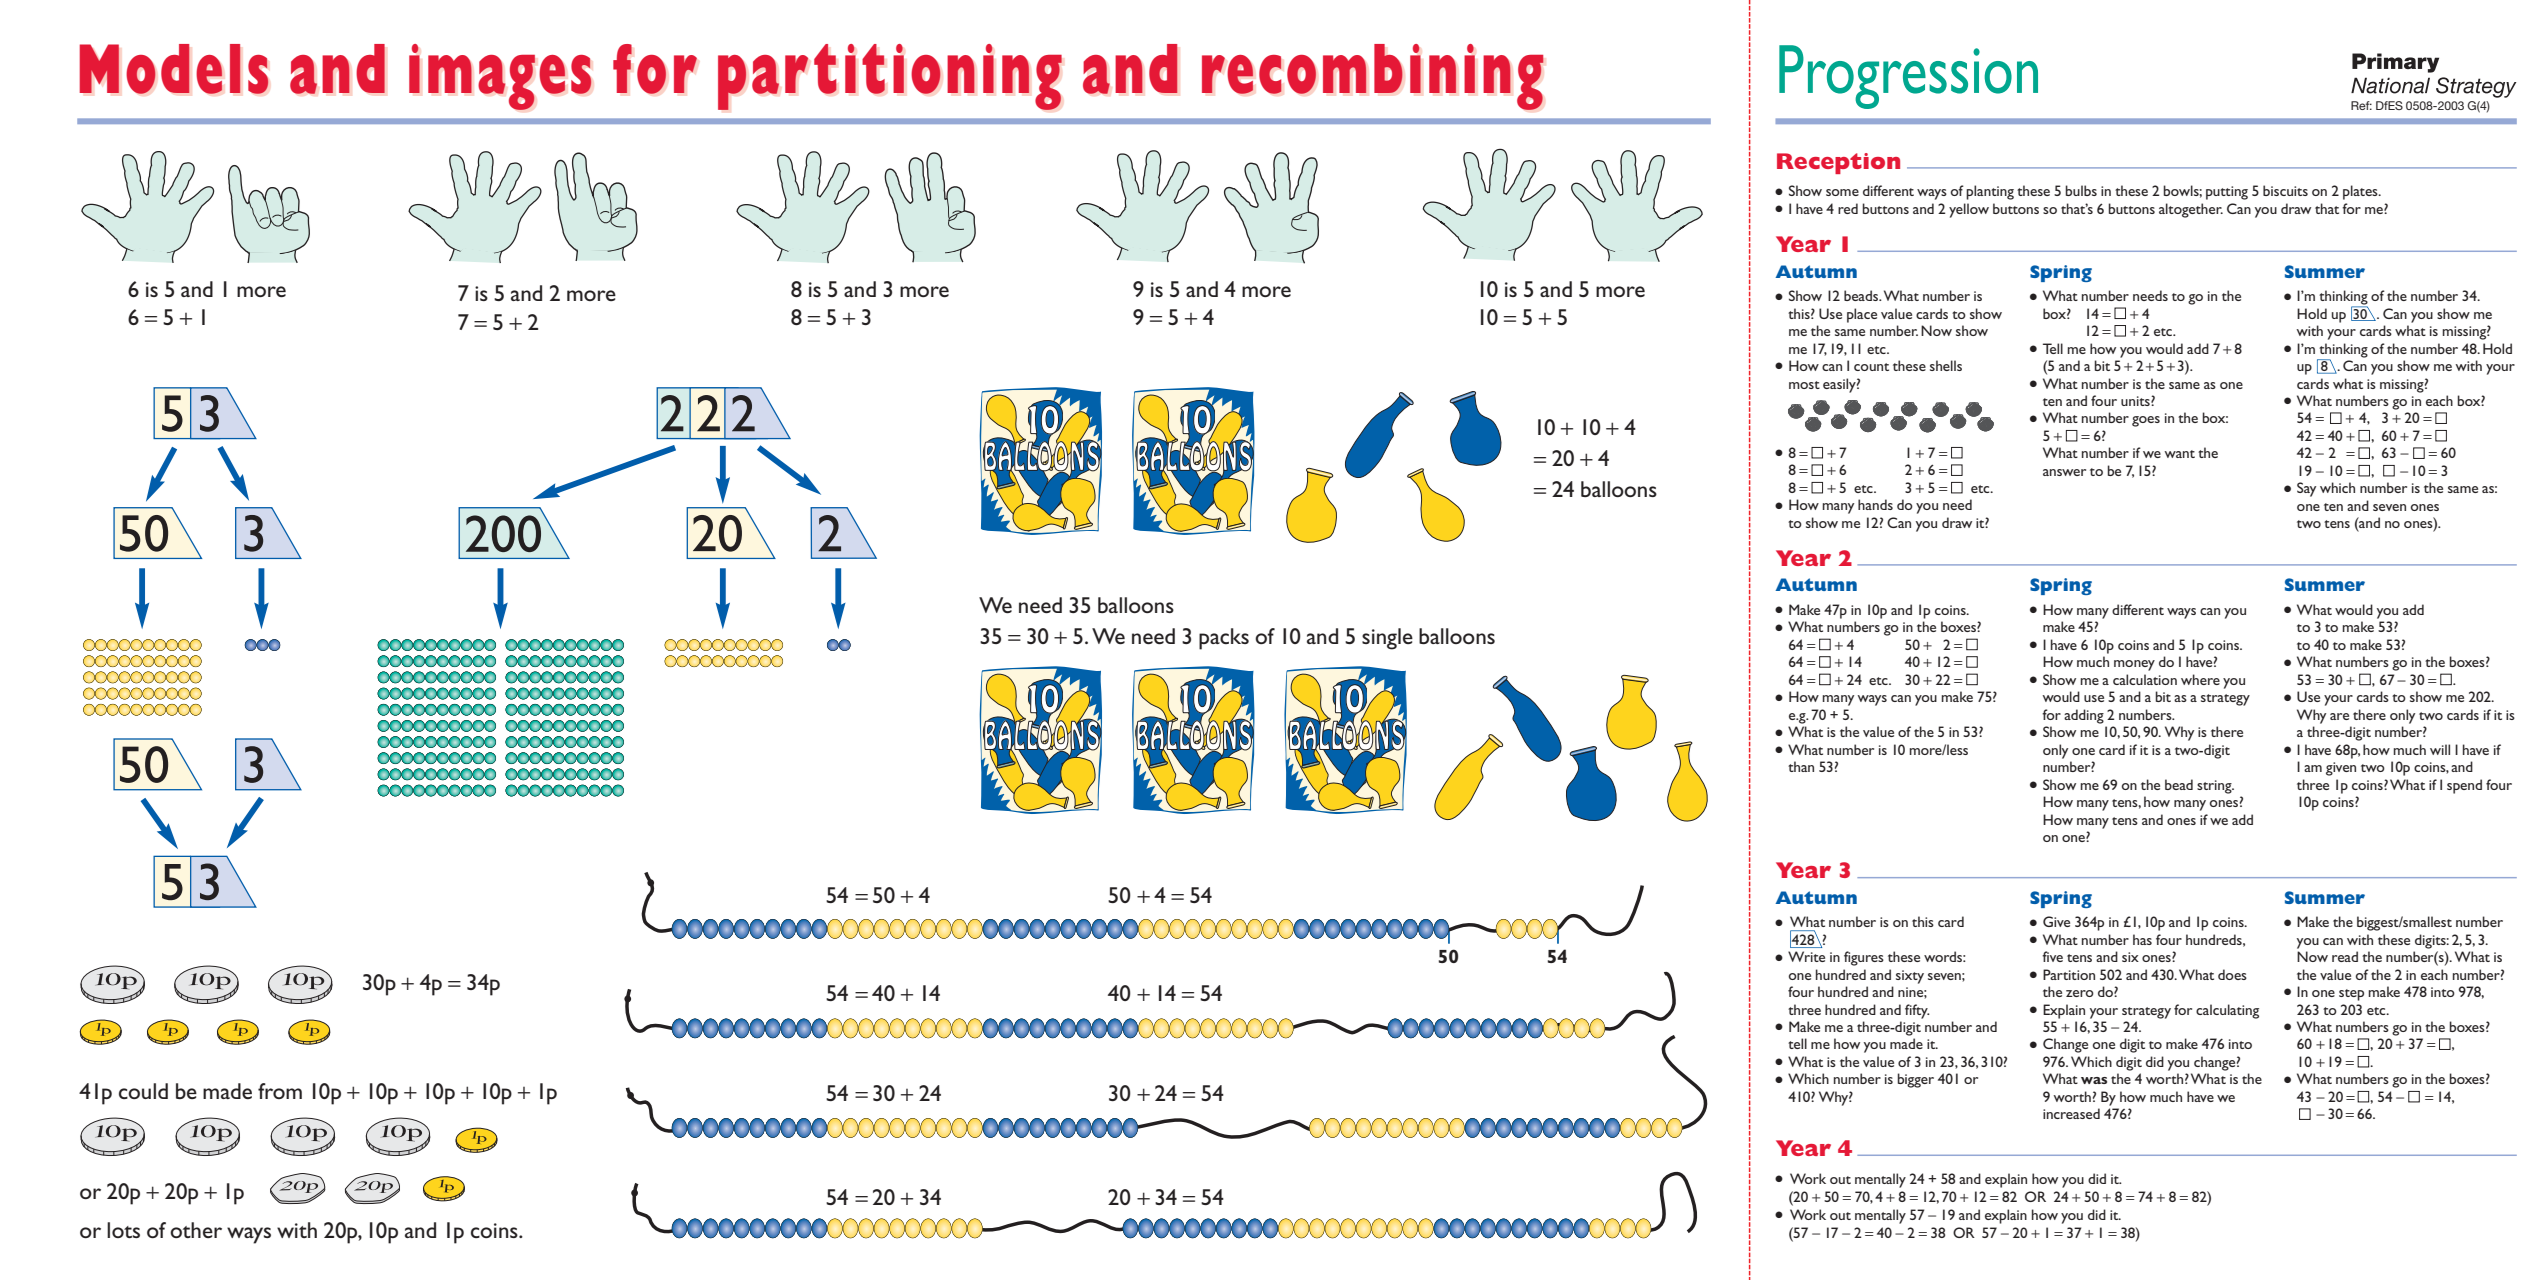 The width and height of the screenshot is (2543, 1280). I want to click on Progression, so click(1908, 77).
